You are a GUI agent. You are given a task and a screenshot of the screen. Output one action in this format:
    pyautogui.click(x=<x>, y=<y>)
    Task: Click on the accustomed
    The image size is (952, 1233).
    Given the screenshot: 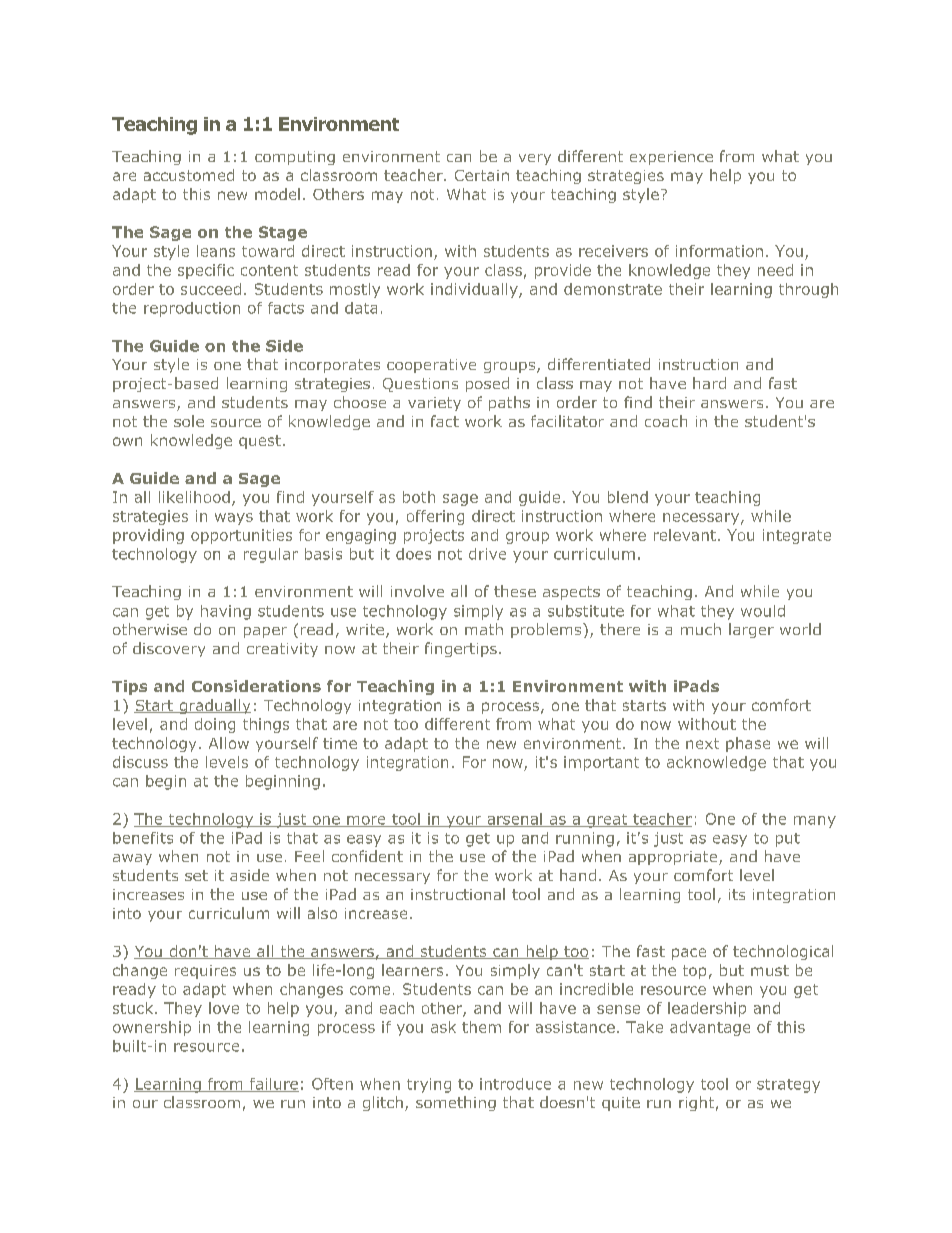 What is the action you would take?
    pyautogui.click(x=189, y=175)
